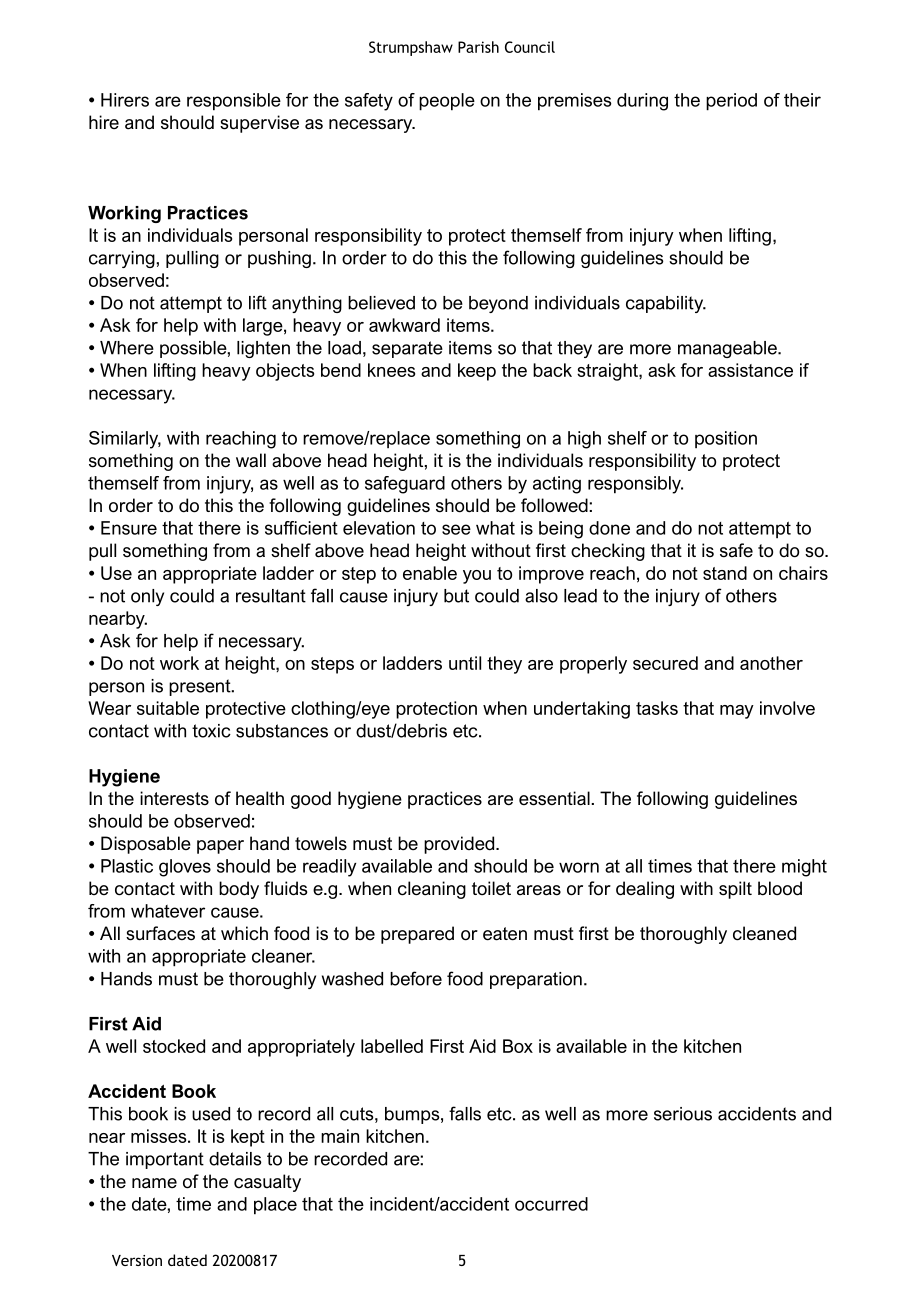 The width and height of the screenshot is (924, 1308). What do you see at coordinates (154, 1183) in the screenshot?
I see `name` at bounding box center [154, 1183].
